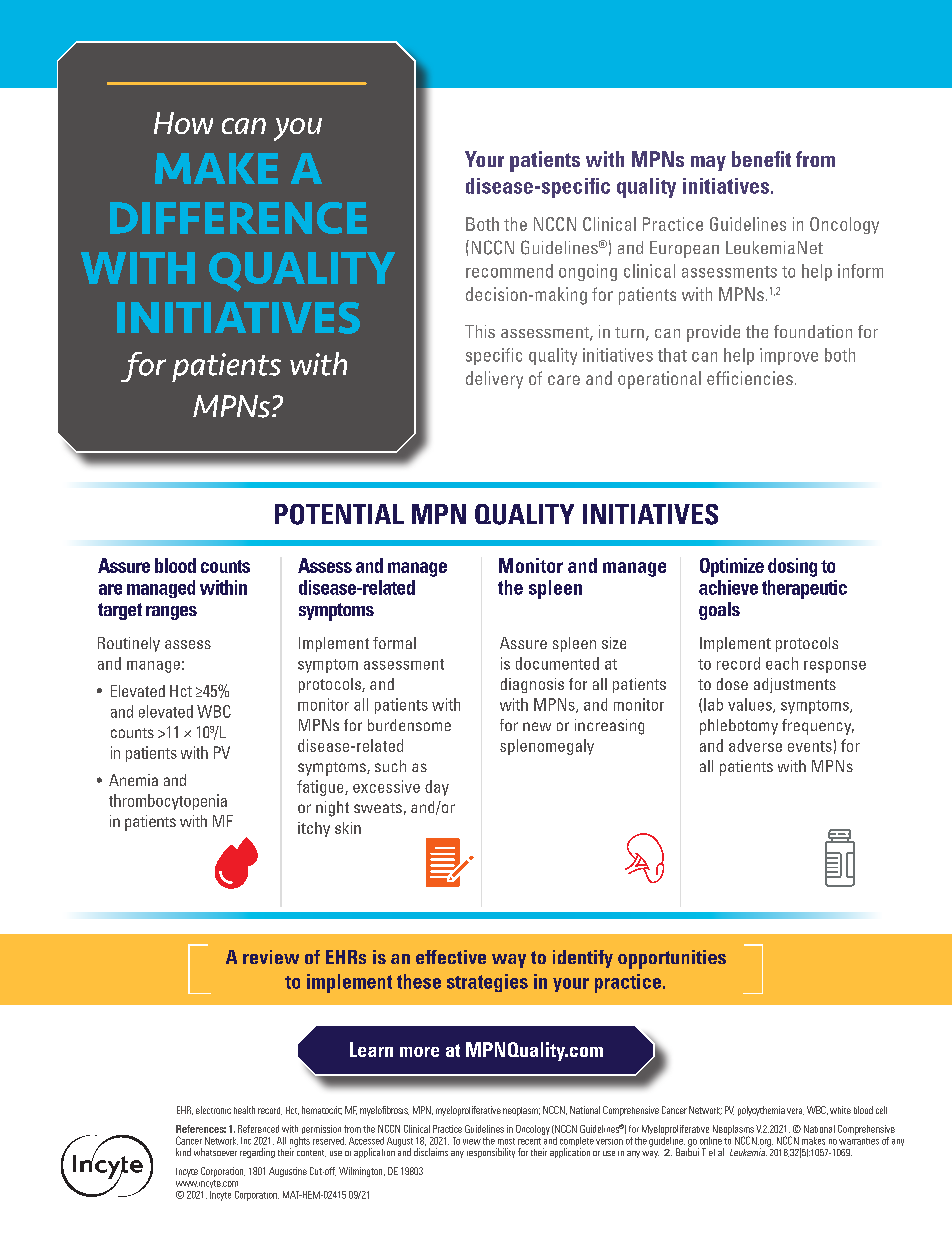 The height and width of the screenshot is (1233, 952). Describe the element at coordinates (782, 663) in the screenshot. I see `each` at that location.
